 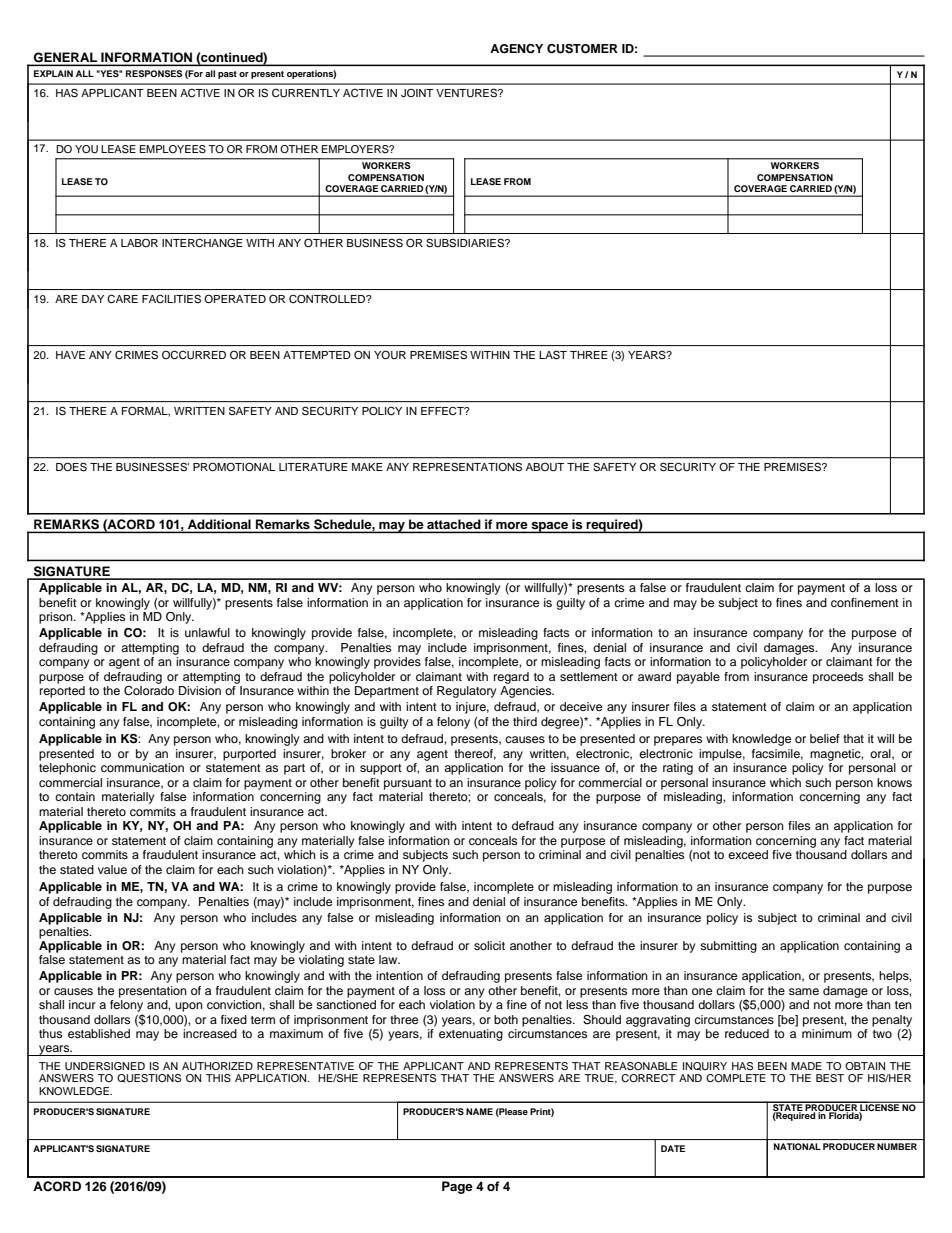 What do you see at coordinates (154, 73) in the screenshot?
I see `RESPONSES` at bounding box center [154, 73].
